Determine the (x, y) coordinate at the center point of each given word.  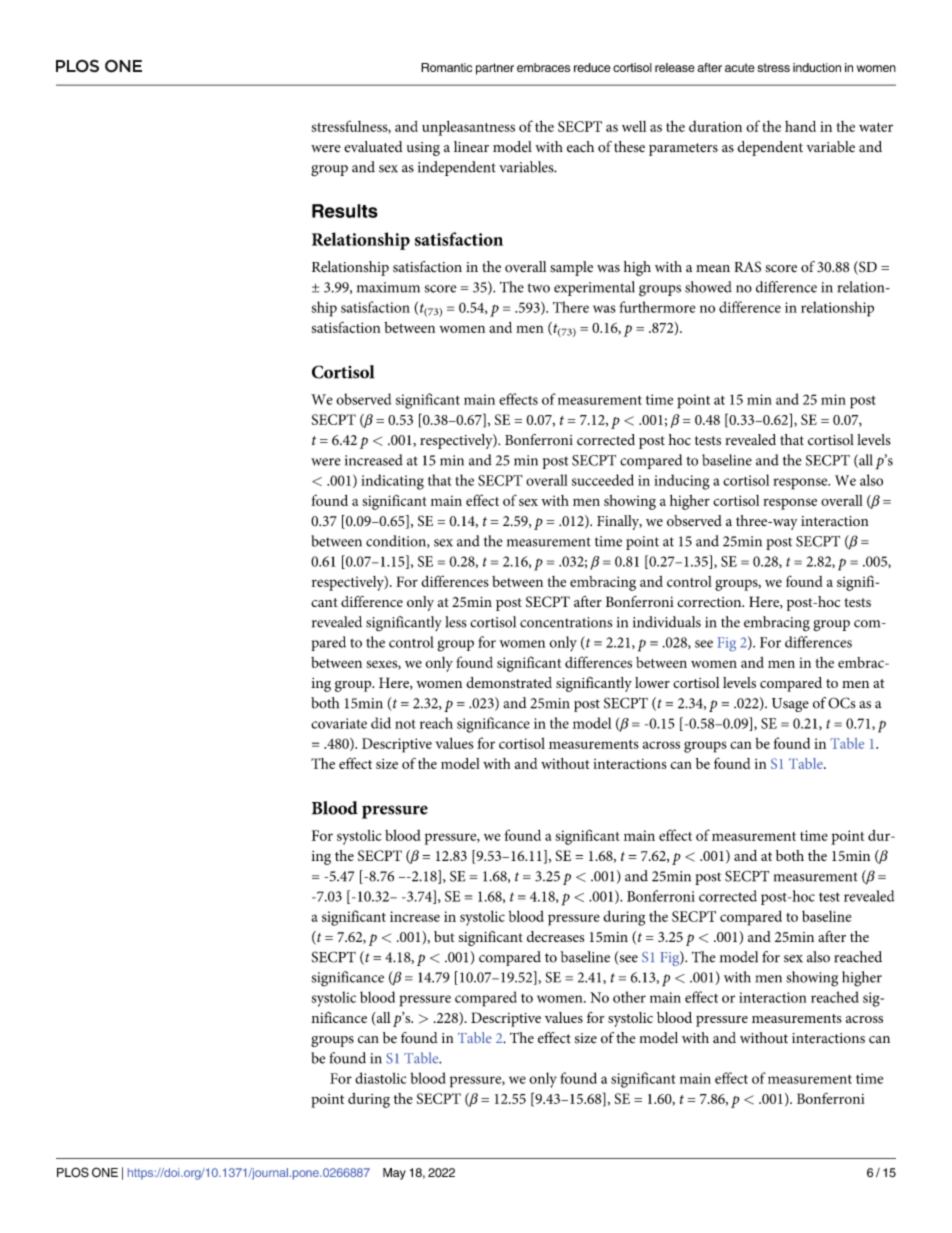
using (423, 149)
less (456, 622)
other (629, 997)
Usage (790, 705)
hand (800, 126)
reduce (592, 67)
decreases (555, 936)
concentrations (566, 622)
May (394, 1174)
